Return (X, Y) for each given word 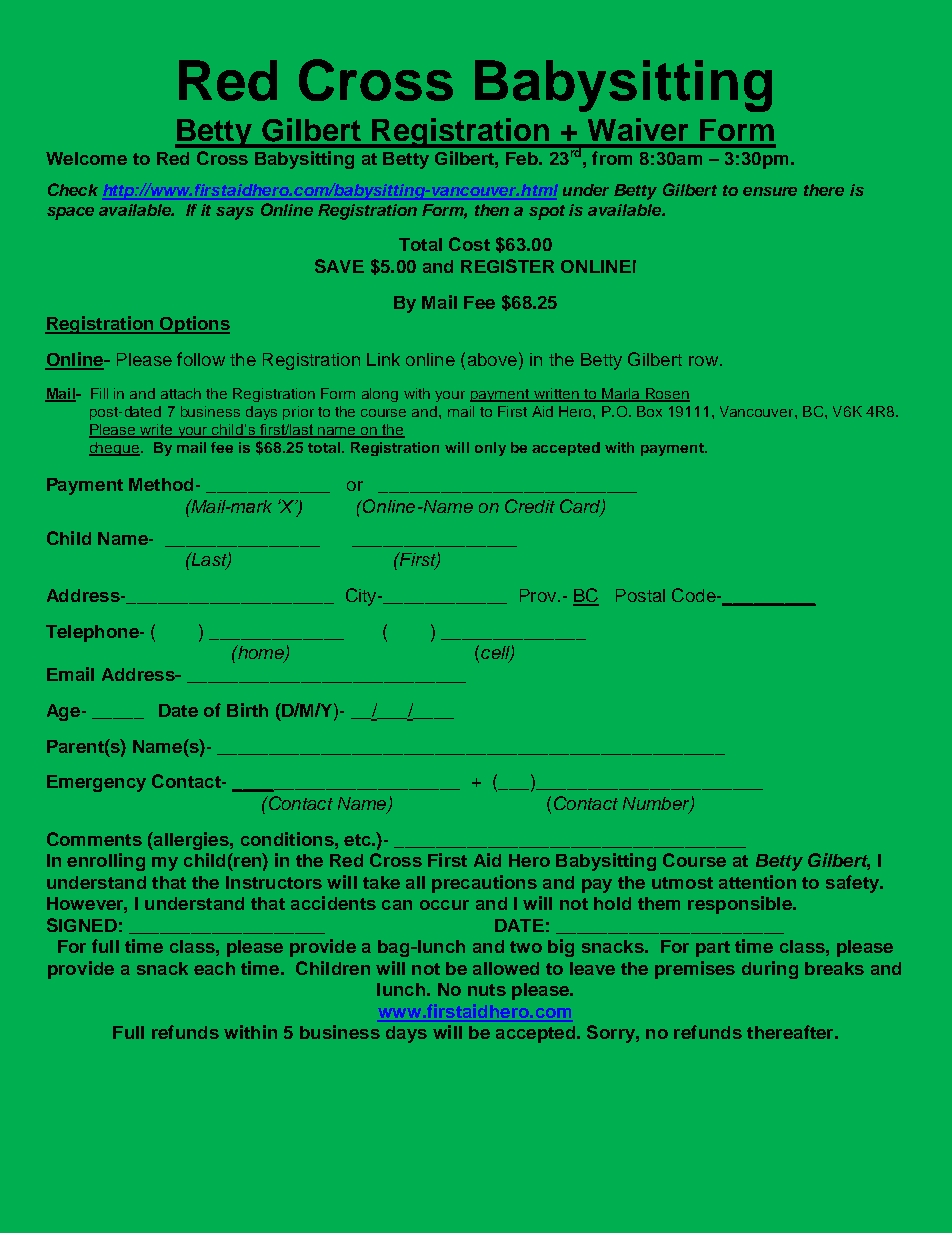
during (770, 970)
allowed (506, 968)
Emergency (96, 783)
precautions (484, 884)
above (492, 359)
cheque (114, 449)
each (214, 968)
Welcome (86, 158)
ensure (770, 191)
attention (757, 882)
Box (649, 411)
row (703, 361)
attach (181, 393)
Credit (530, 506)
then (492, 210)
